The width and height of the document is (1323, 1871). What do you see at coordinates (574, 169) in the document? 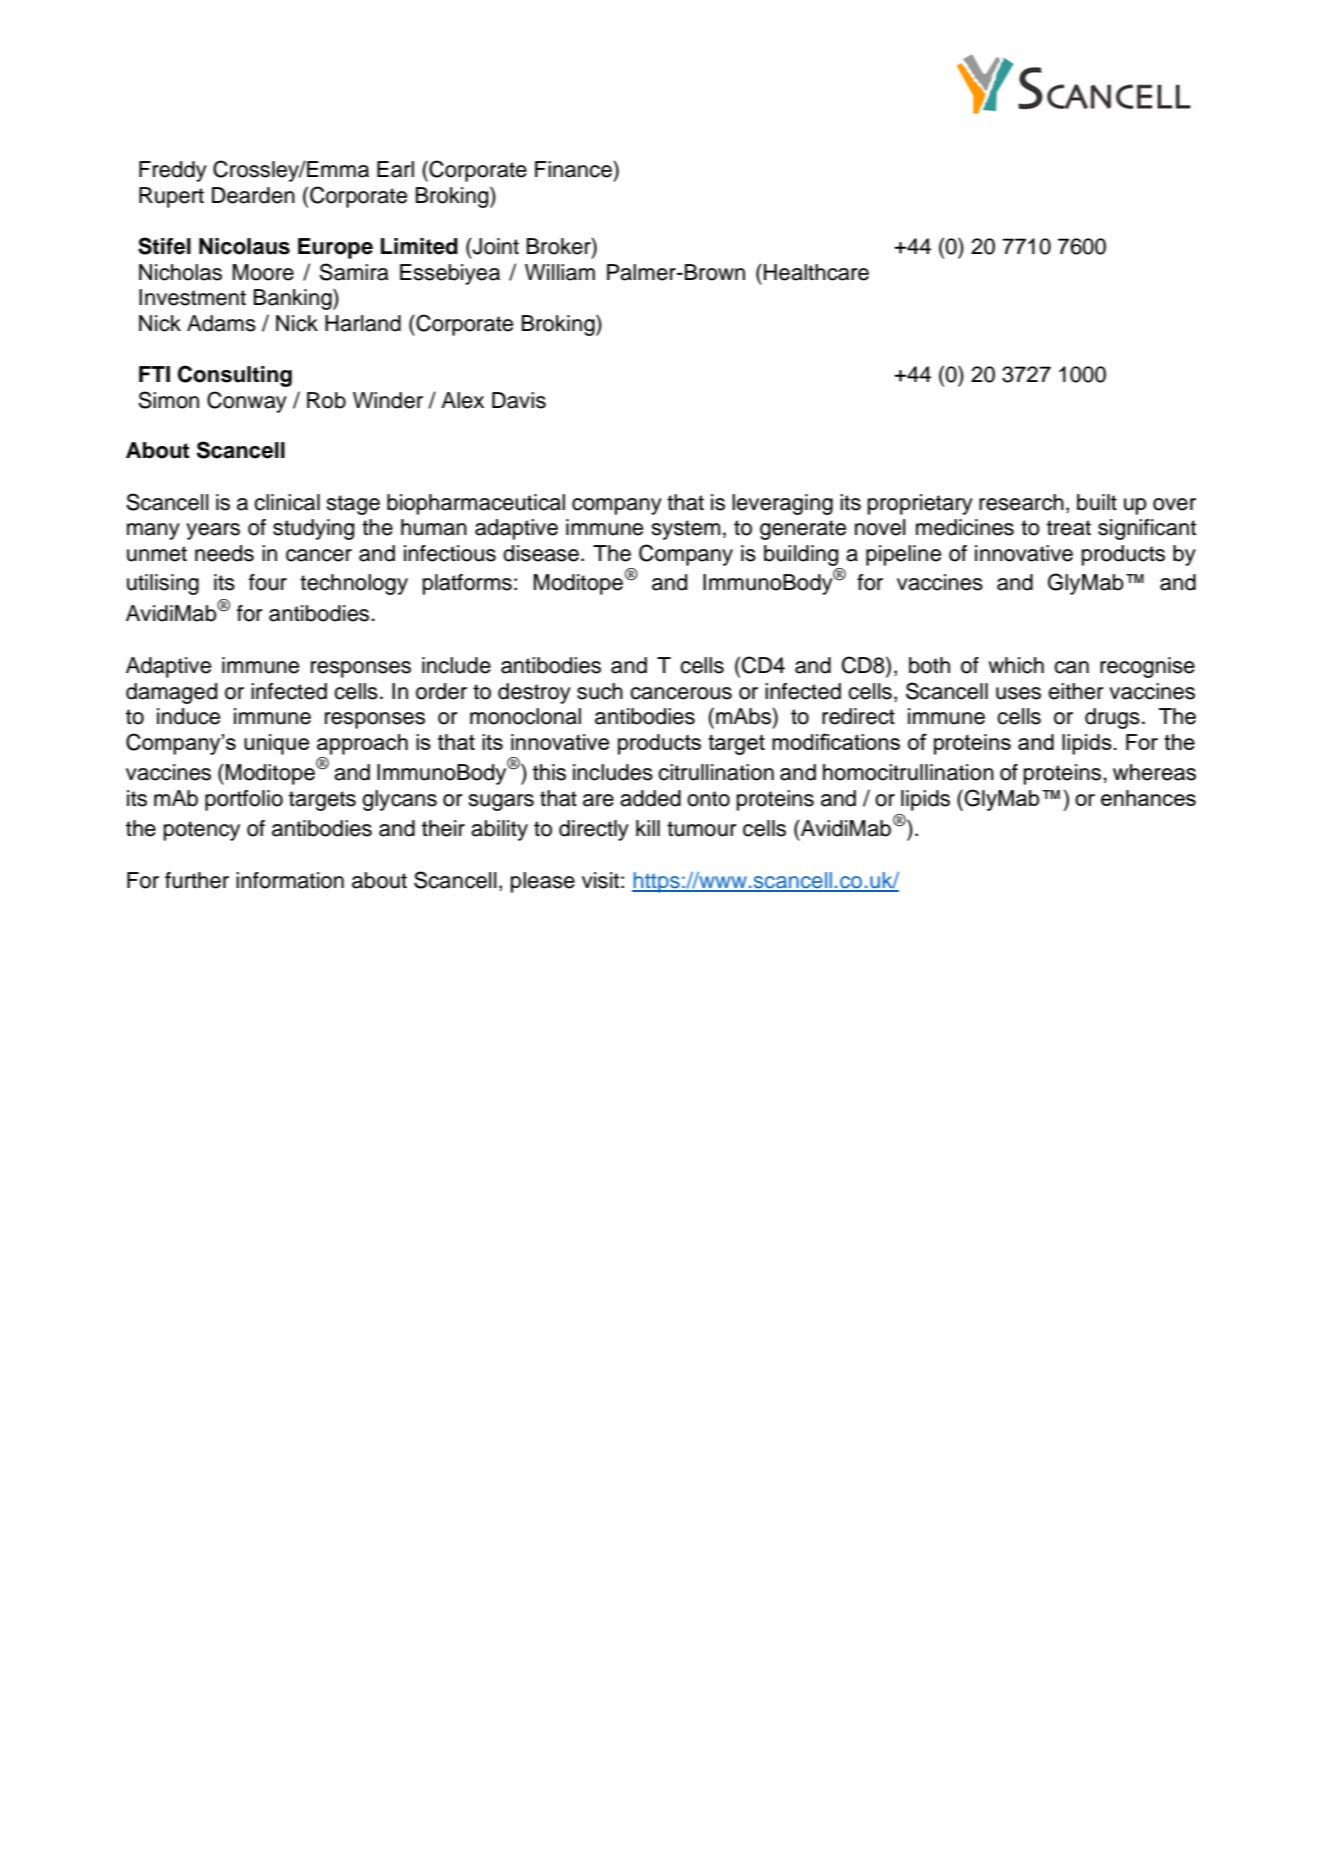
I see `Finance` at bounding box center [574, 169].
